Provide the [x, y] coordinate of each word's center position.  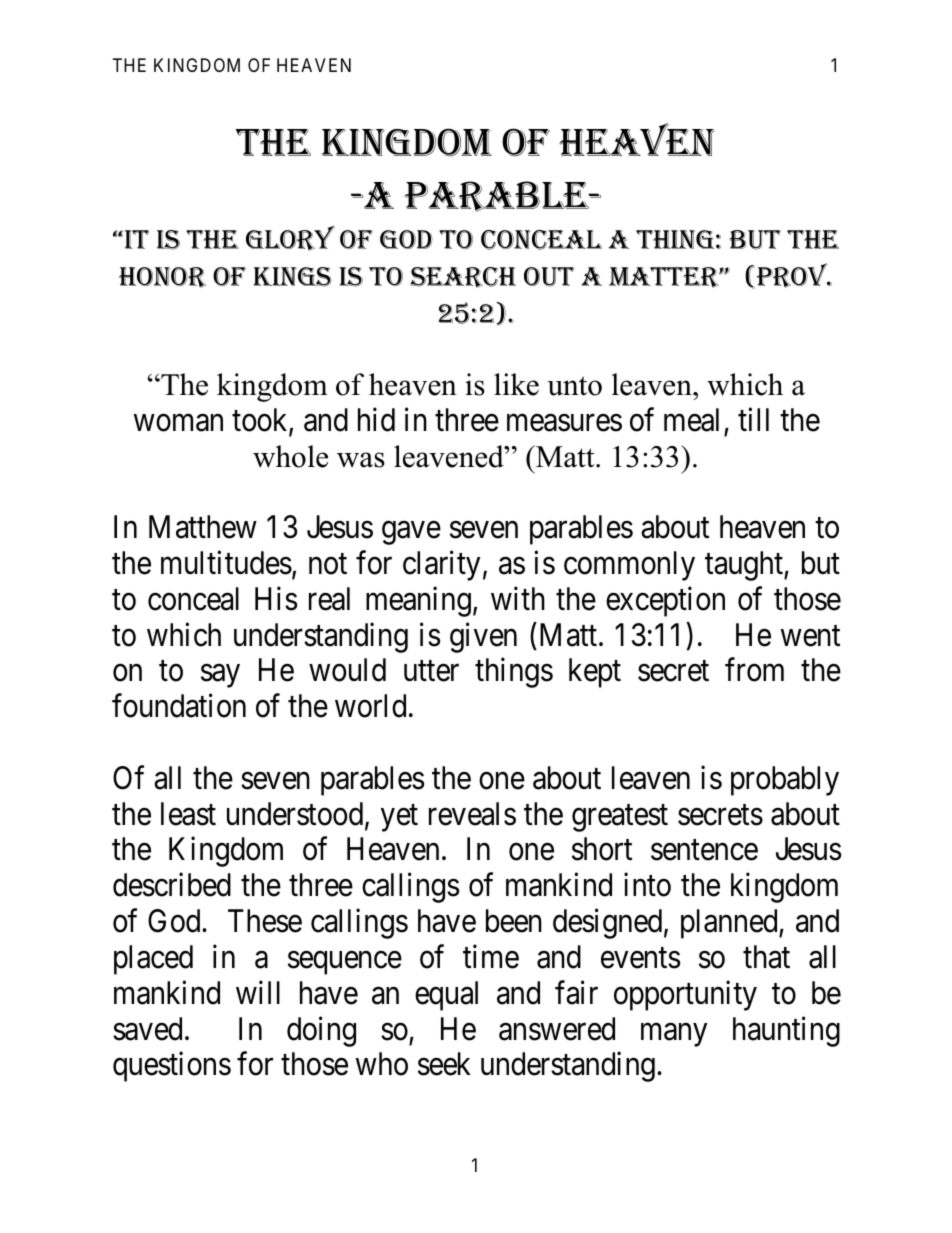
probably [785, 781]
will [258, 992]
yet [399, 818]
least [188, 814]
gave [411, 533]
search [463, 277]
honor [162, 277]
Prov [792, 276]
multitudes [226, 563]
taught [745, 566]
